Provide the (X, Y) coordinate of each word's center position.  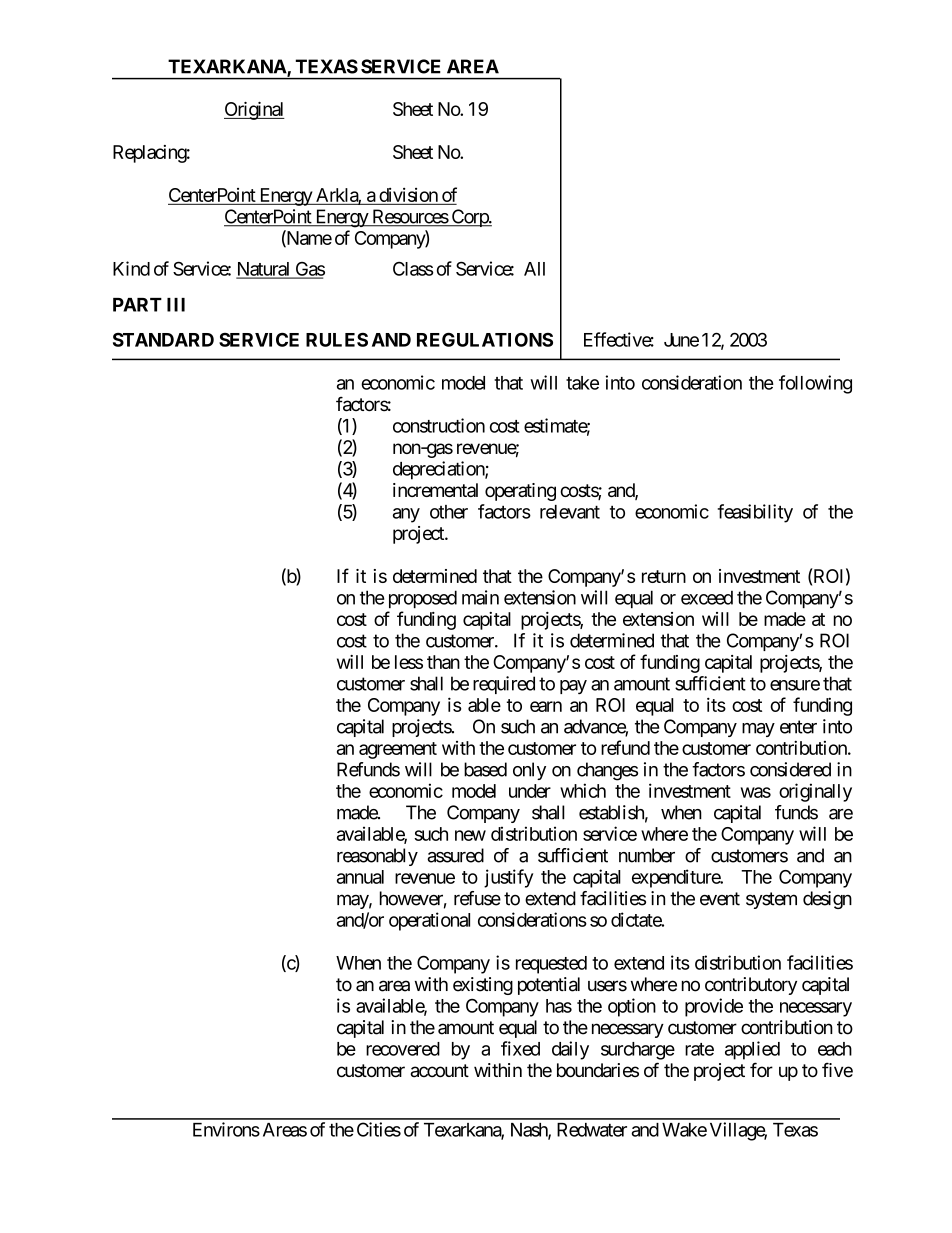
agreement (398, 750)
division (408, 195)
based (485, 769)
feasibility (755, 513)
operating (520, 492)
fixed (520, 1048)
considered (790, 769)
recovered (403, 1049)
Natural (264, 270)
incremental (435, 490)
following (815, 384)
